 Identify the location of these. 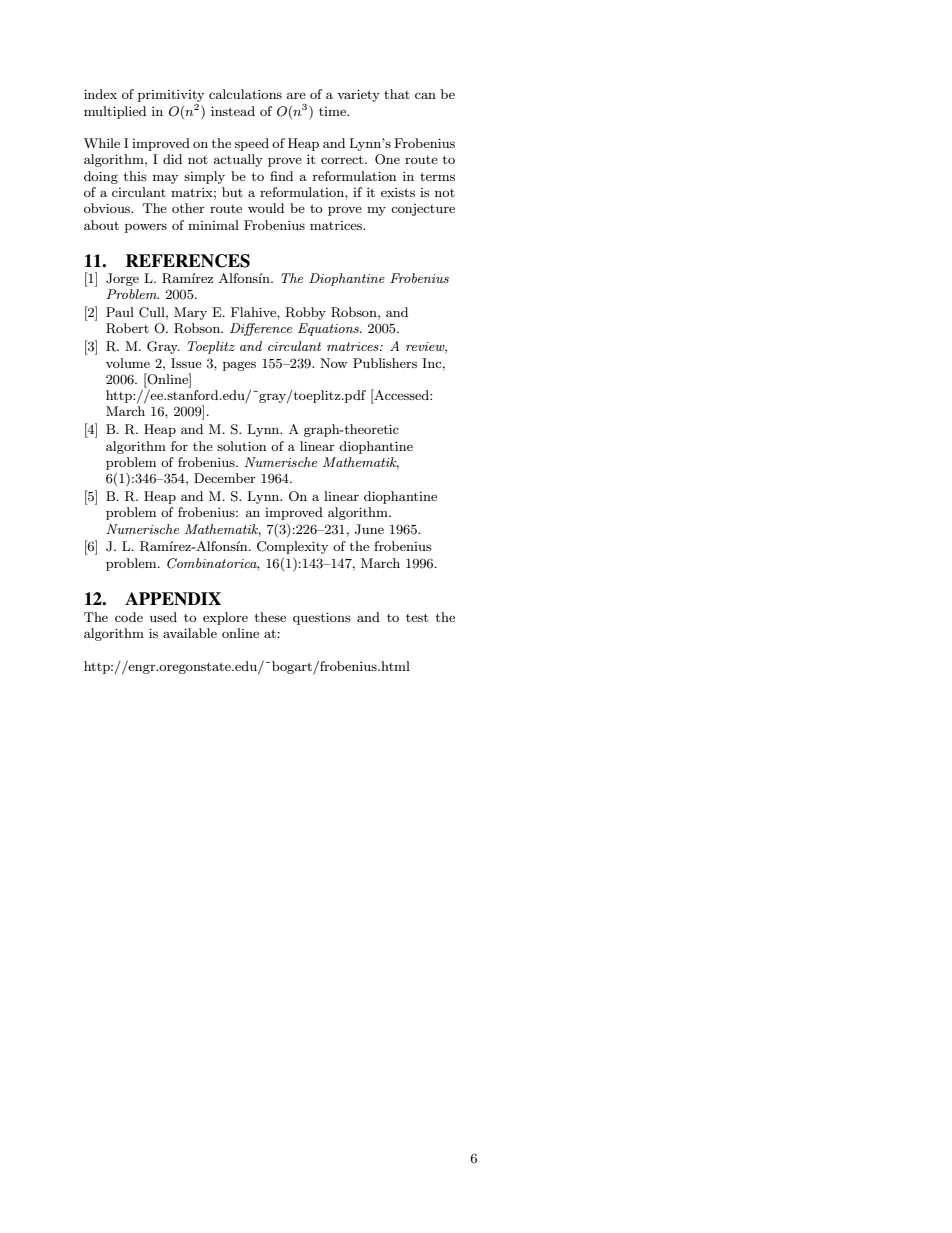
(270, 617).
